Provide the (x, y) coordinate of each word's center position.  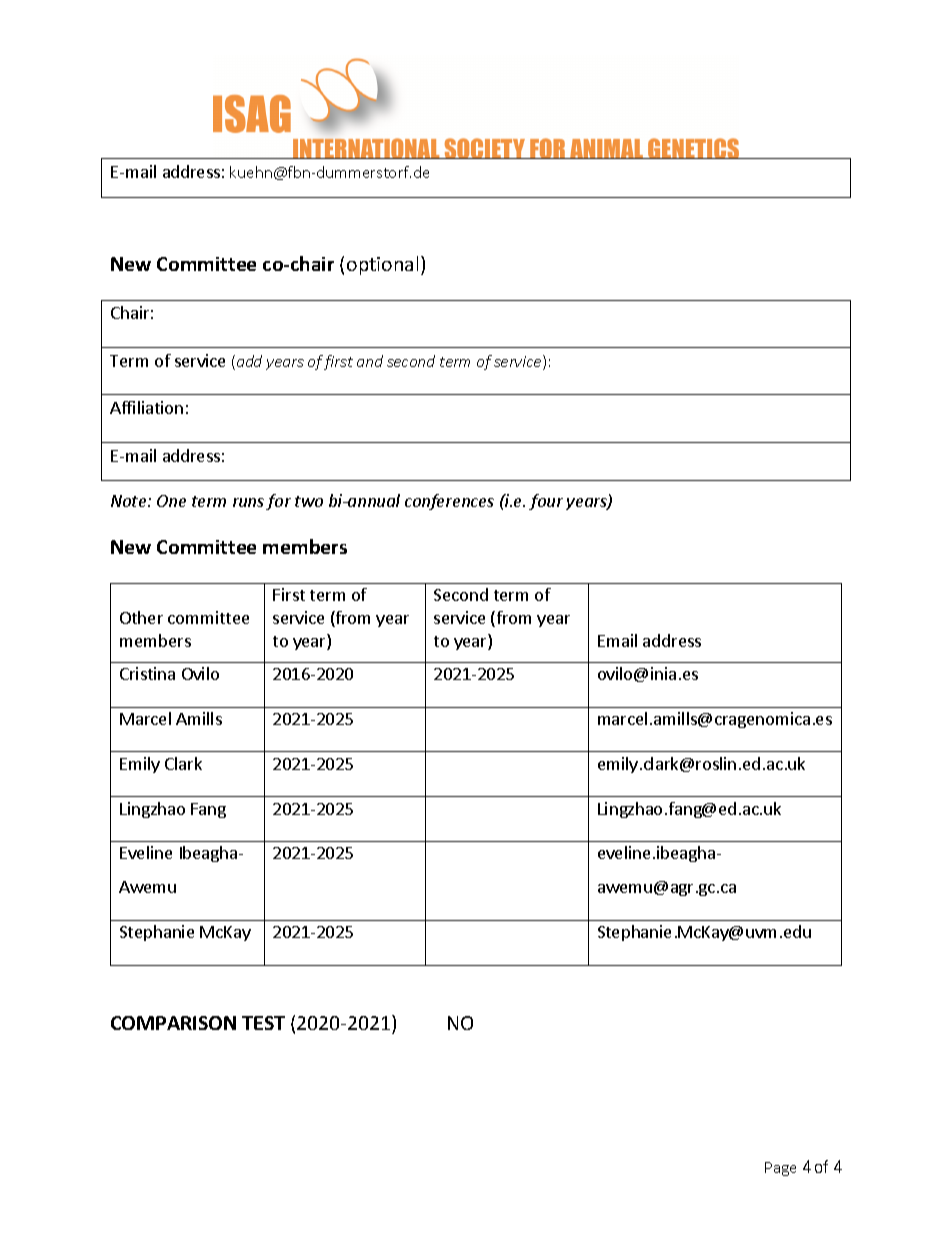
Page (780, 1169)
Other (141, 617)
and (370, 361)
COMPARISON (173, 1023)
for (278, 502)
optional (382, 265)
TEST (263, 1023)
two (309, 501)
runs (248, 502)
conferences (449, 502)
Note (130, 501)
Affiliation (146, 407)
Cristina (147, 673)
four (546, 502)
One (171, 501)
